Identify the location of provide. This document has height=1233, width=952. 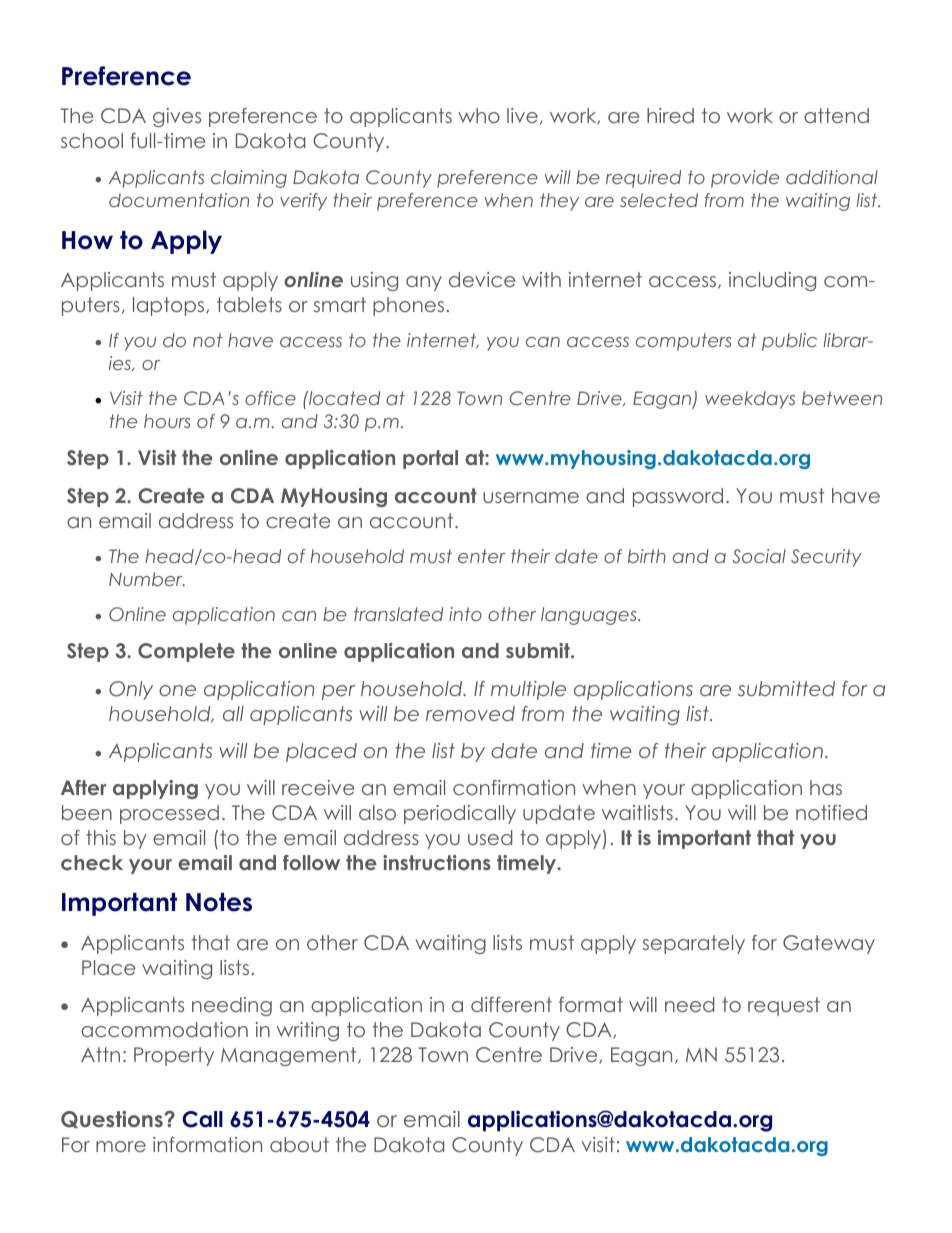
(745, 179).
